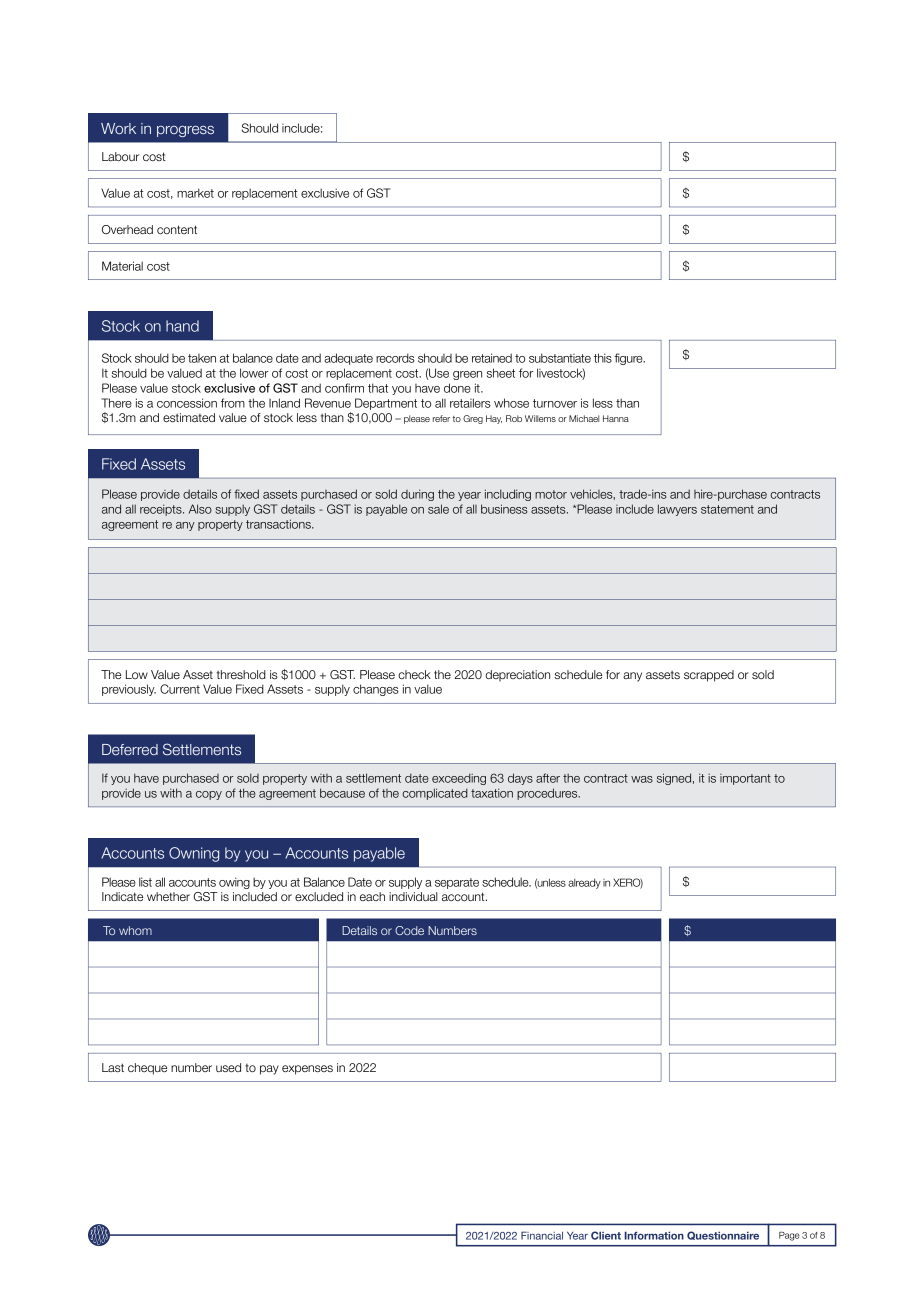 This image has height=1308, width=924. Describe the element at coordinates (492, 358) in the image. I see `retained` at that location.
